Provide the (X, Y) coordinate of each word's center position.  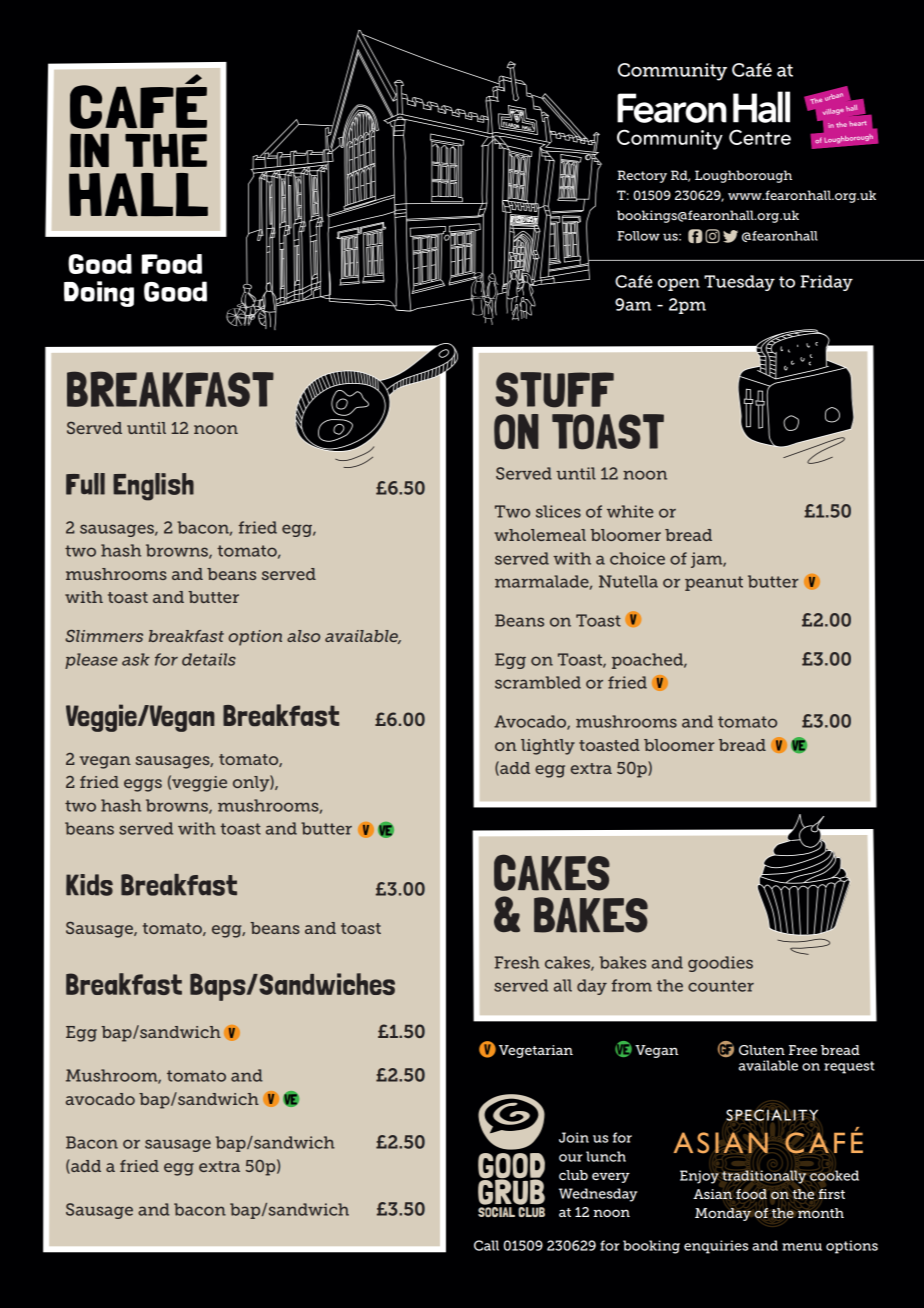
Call (486, 1245)
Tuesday (739, 283)
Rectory (642, 176)
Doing (99, 294)
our (571, 1158)
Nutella (628, 581)
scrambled (538, 682)
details (209, 659)
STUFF (554, 390)
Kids (89, 885)
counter (721, 986)
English (153, 487)
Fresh (517, 962)
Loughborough (743, 176)
